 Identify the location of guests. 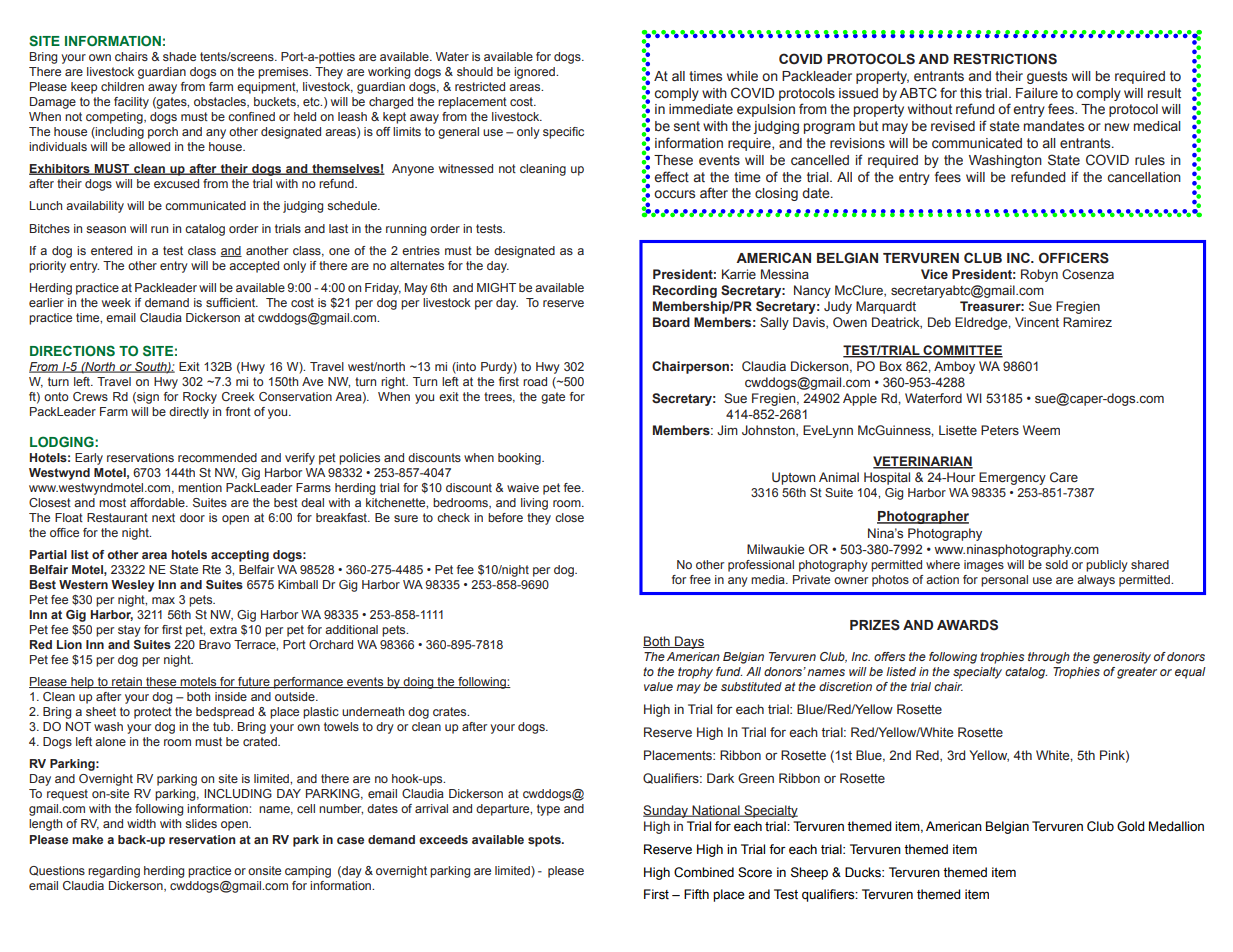
(1047, 77).
